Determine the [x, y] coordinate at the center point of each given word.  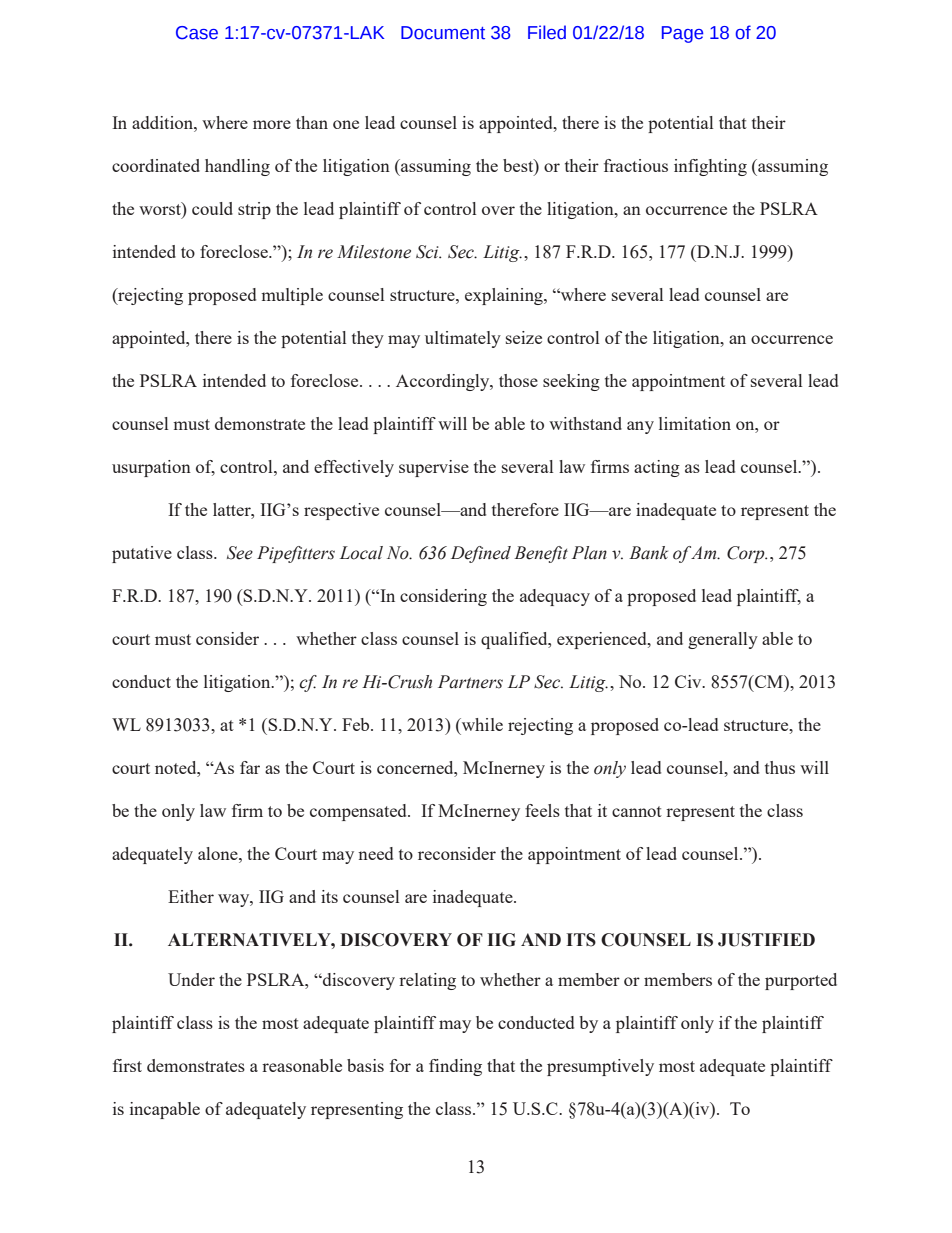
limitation [695, 423]
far [250, 767]
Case [197, 33]
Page [682, 34]
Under [191, 979]
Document [443, 33]
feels [542, 810]
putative [142, 554]
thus [780, 767]
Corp [747, 554]
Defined [481, 554]
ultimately [463, 339]
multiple [292, 296]
